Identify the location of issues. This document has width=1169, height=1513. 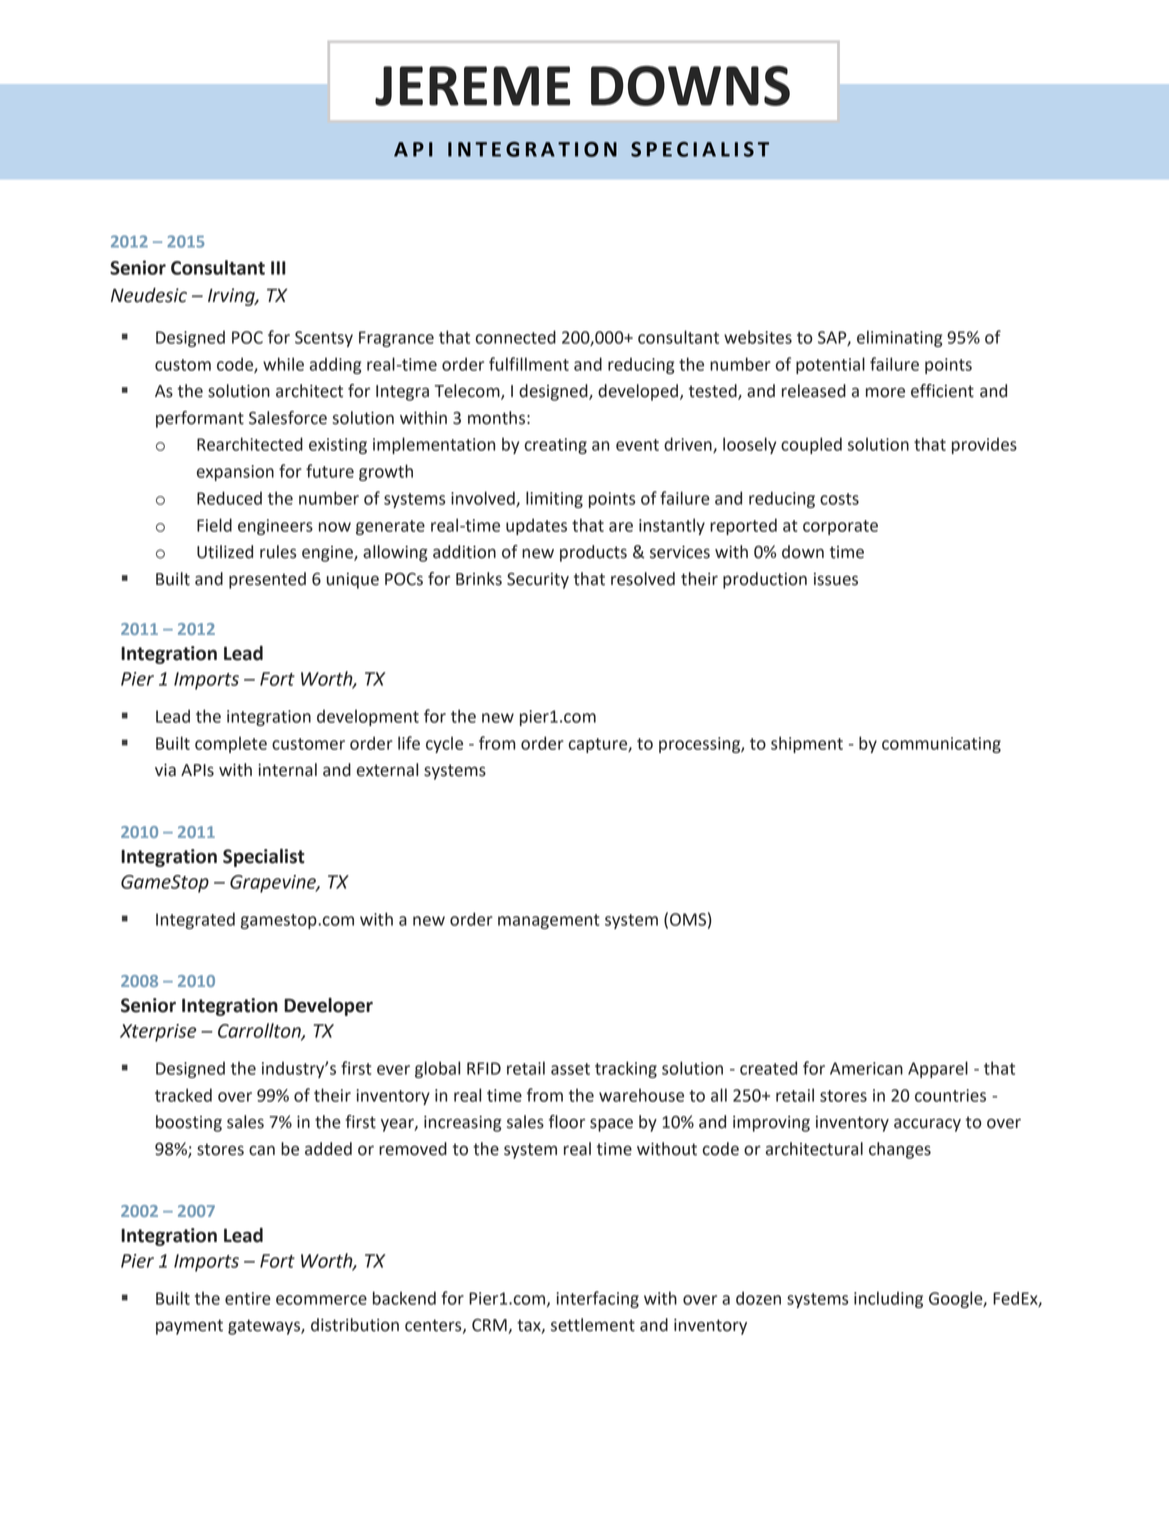
(836, 579).
